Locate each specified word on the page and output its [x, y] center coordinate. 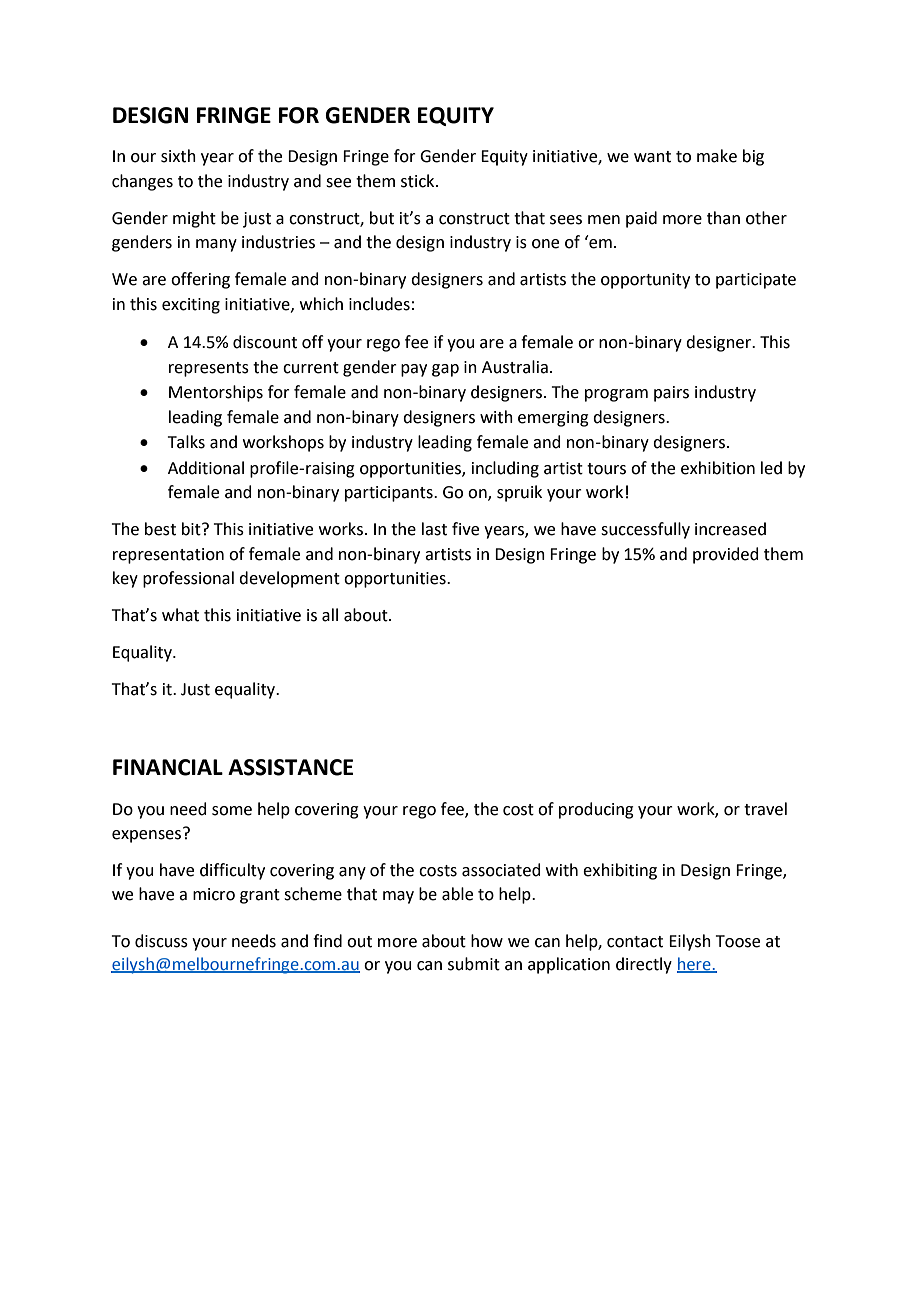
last [434, 529]
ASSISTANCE [290, 767]
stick [419, 181]
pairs [671, 394]
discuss [161, 941]
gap [445, 370]
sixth [178, 156]
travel [765, 809]
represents [209, 369]
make [717, 156]
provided [726, 555]
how [487, 941]
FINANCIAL [168, 767]
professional [188, 579]
